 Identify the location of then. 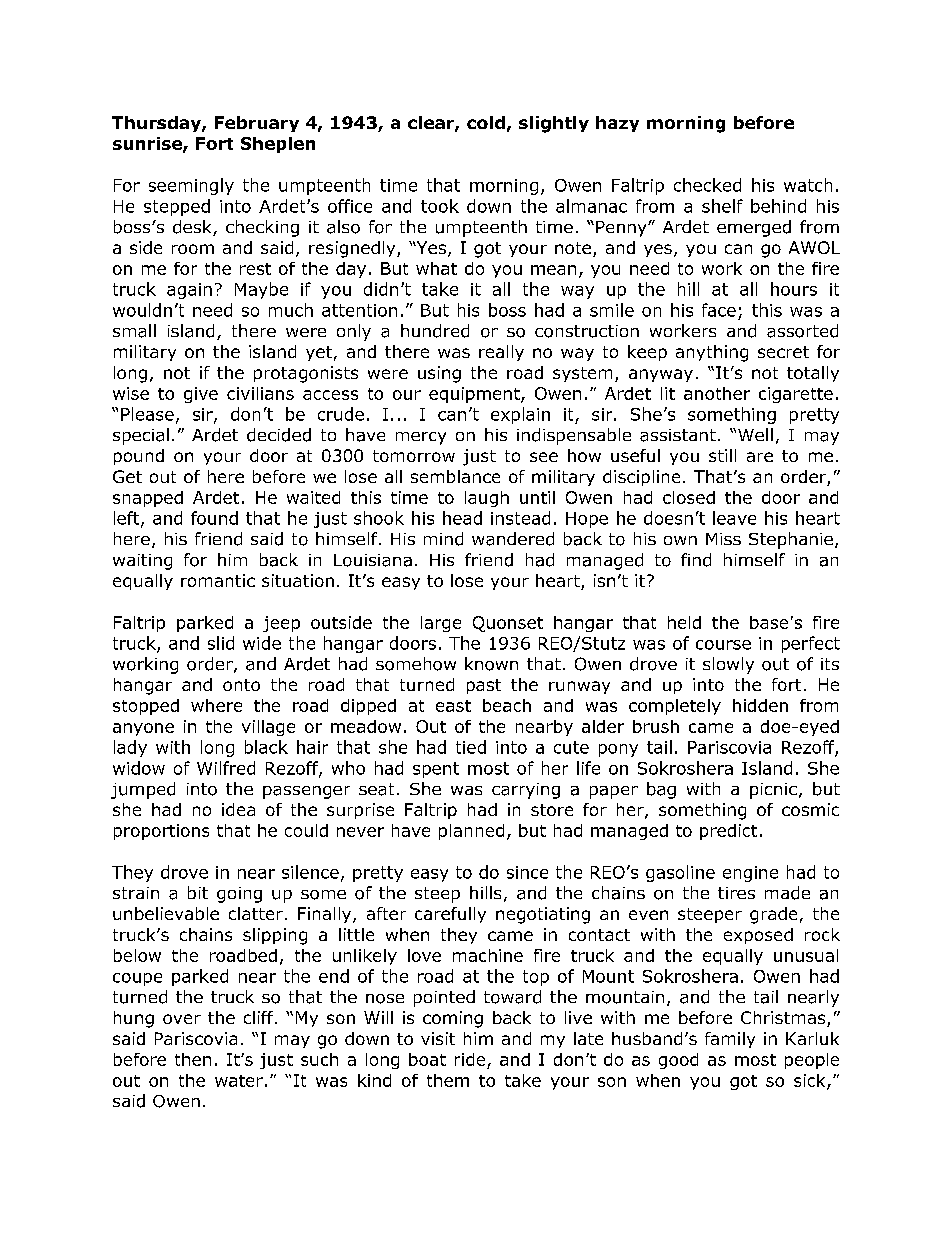
(193, 1059).
